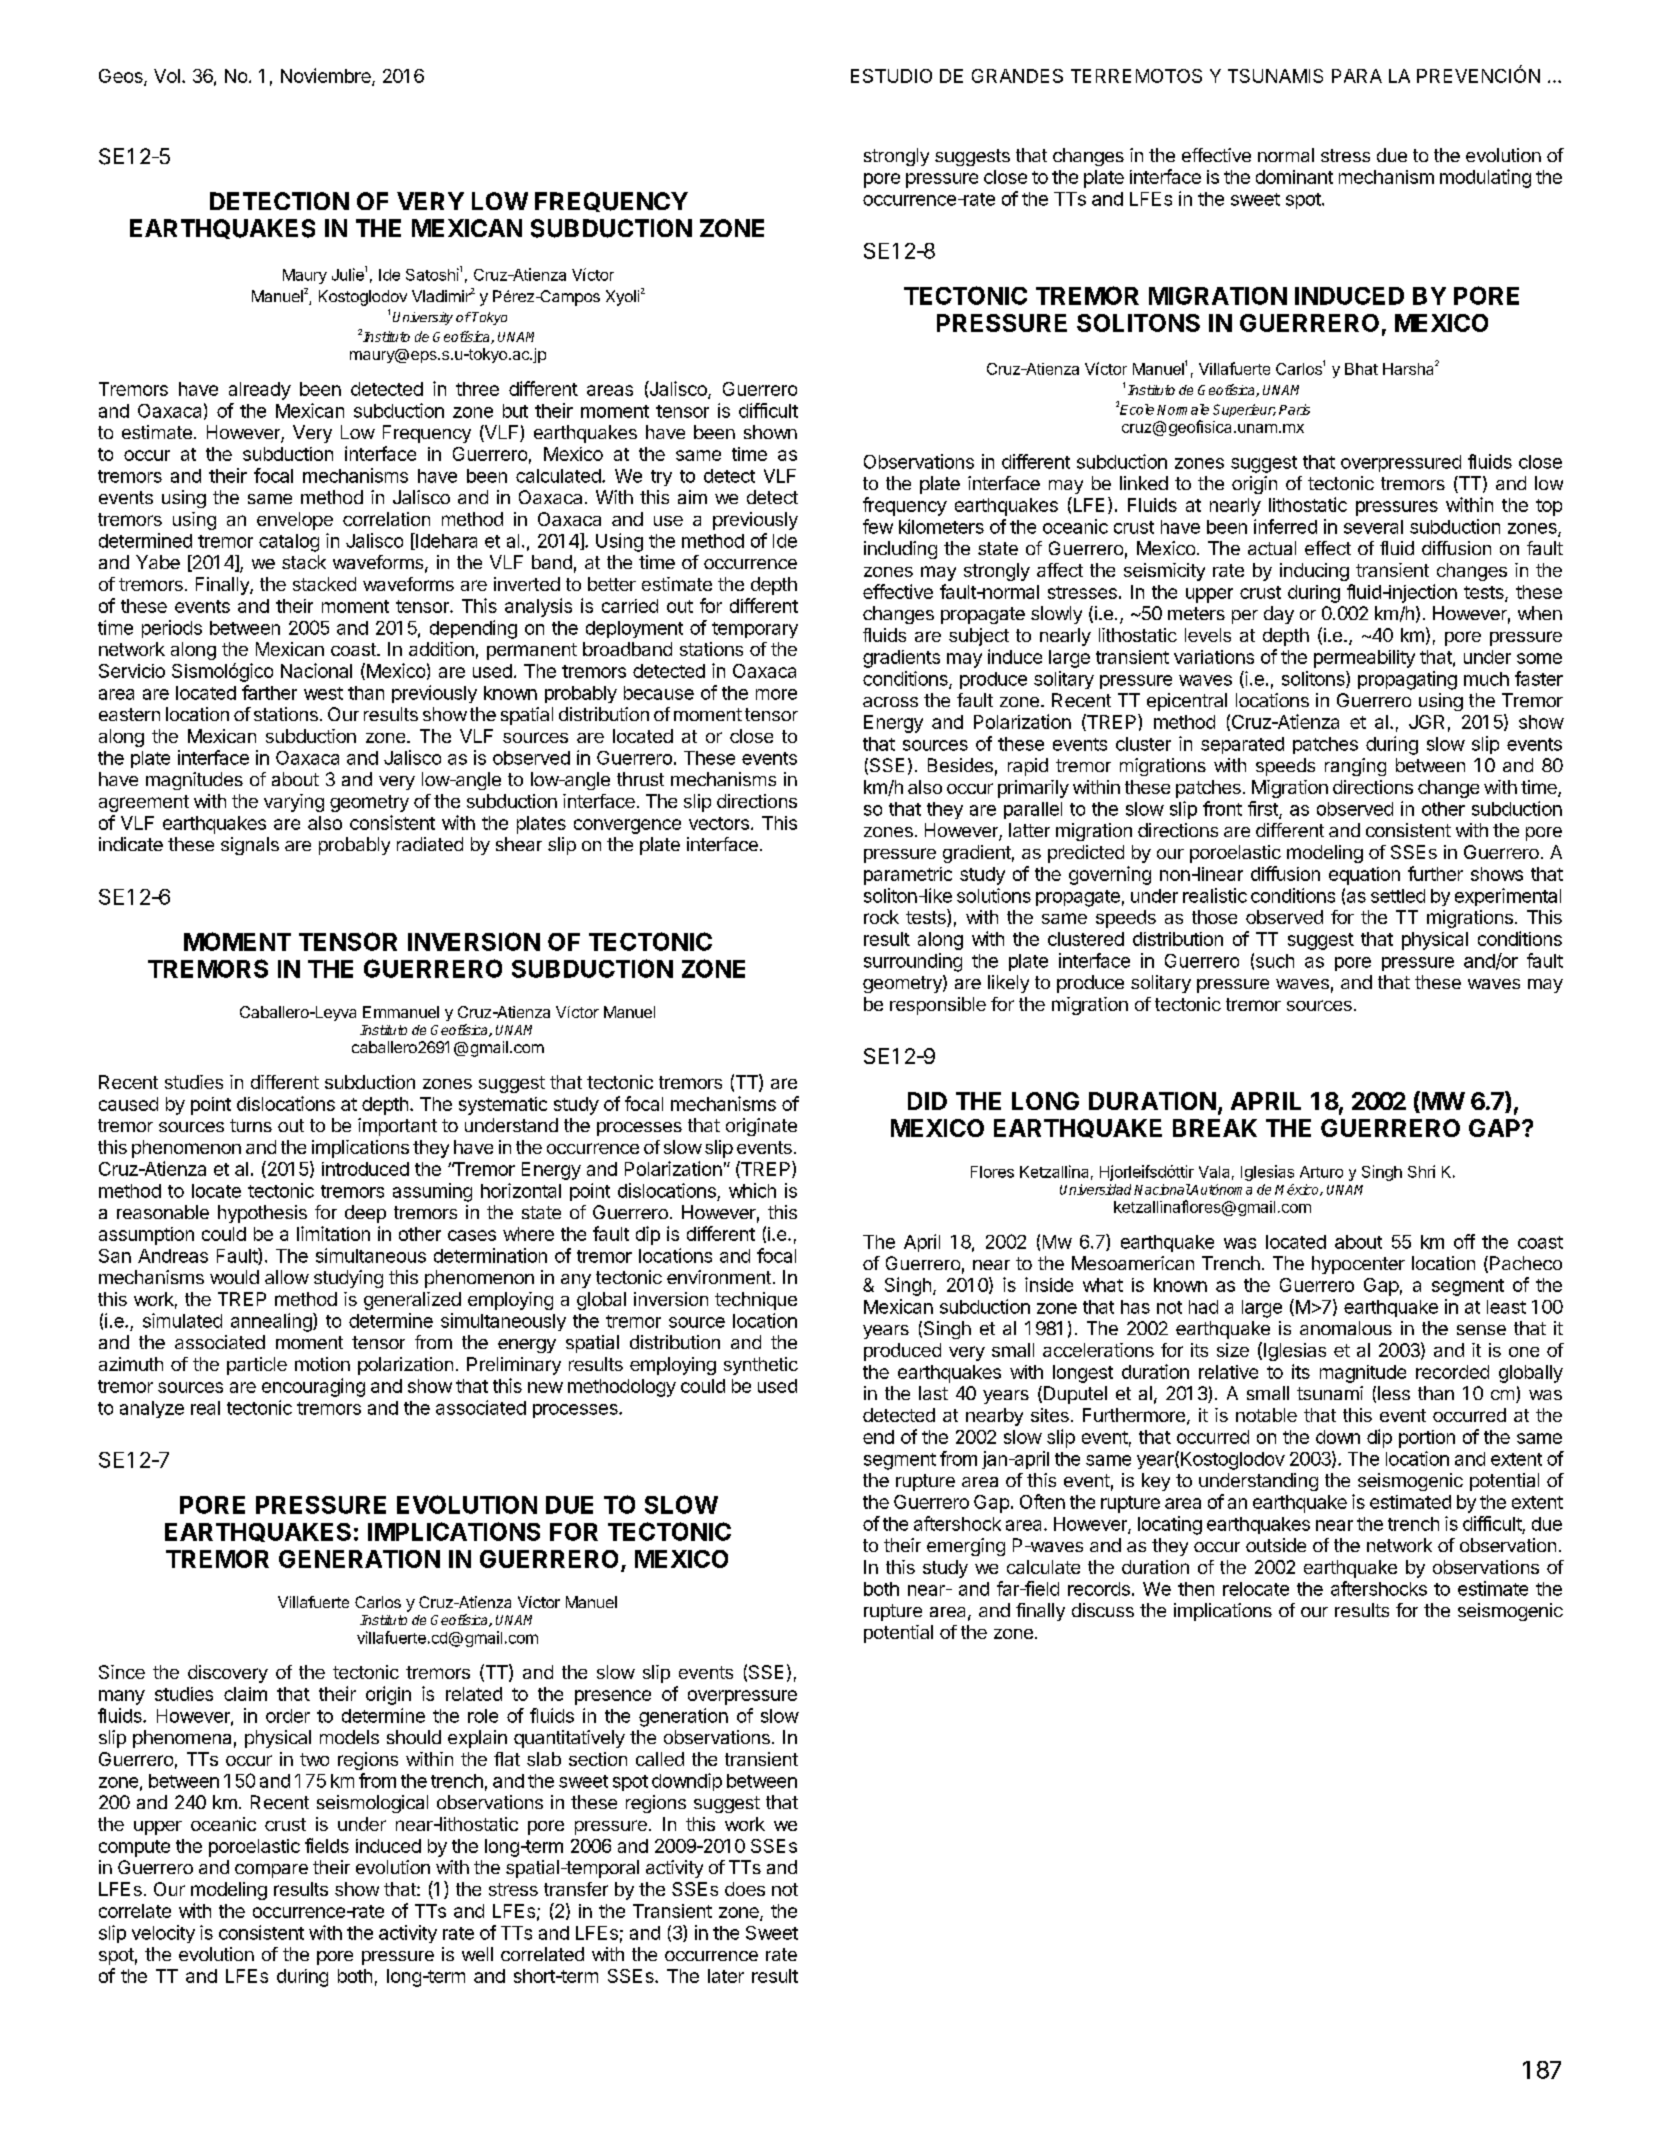 Image resolution: width=1660 pixels, height=2148 pixels. Describe the element at coordinates (938, 1006) in the document. I see `responsible` at that location.
